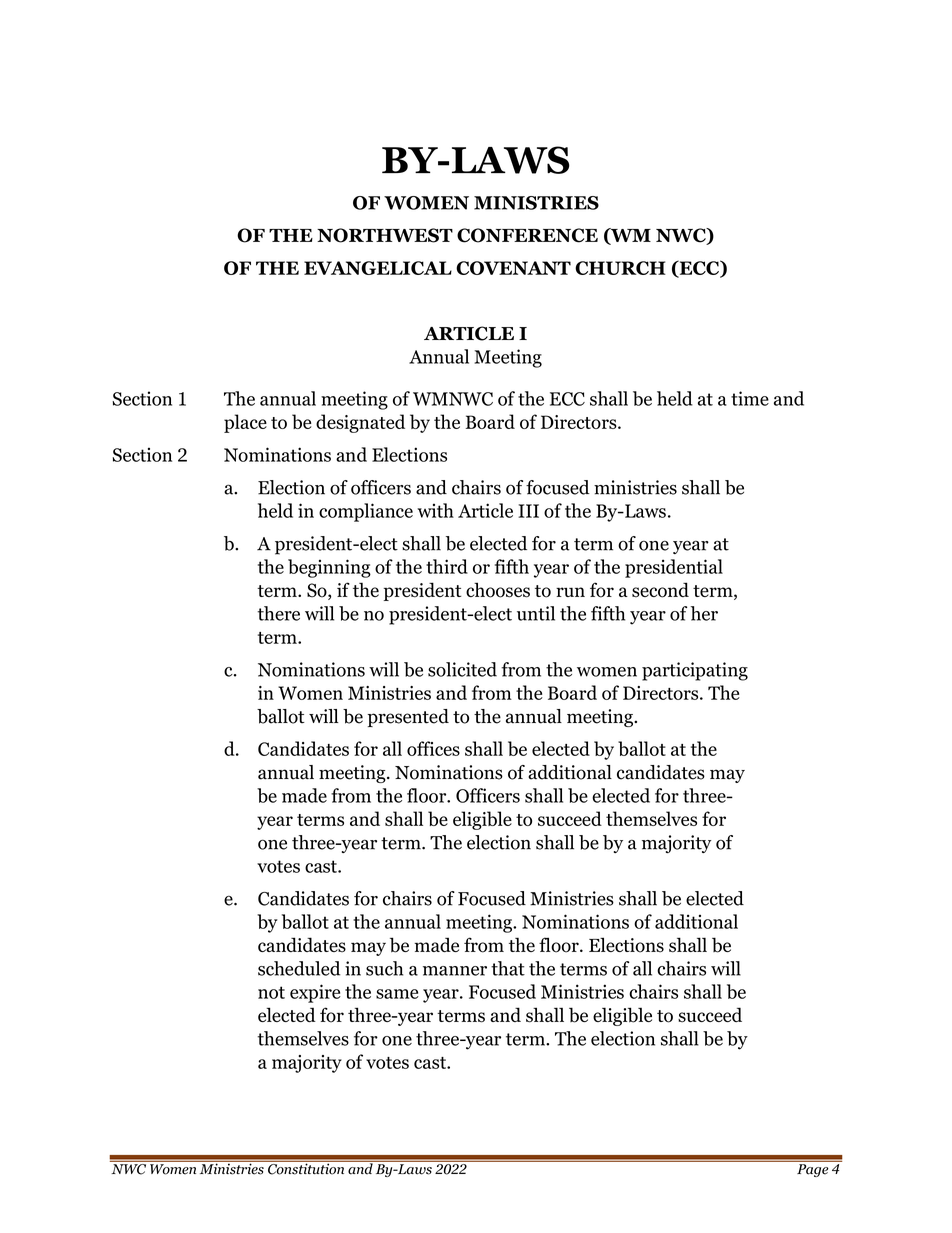 Image resolution: width=952 pixels, height=1233 pixels. I want to click on compliance, so click(366, 512).
